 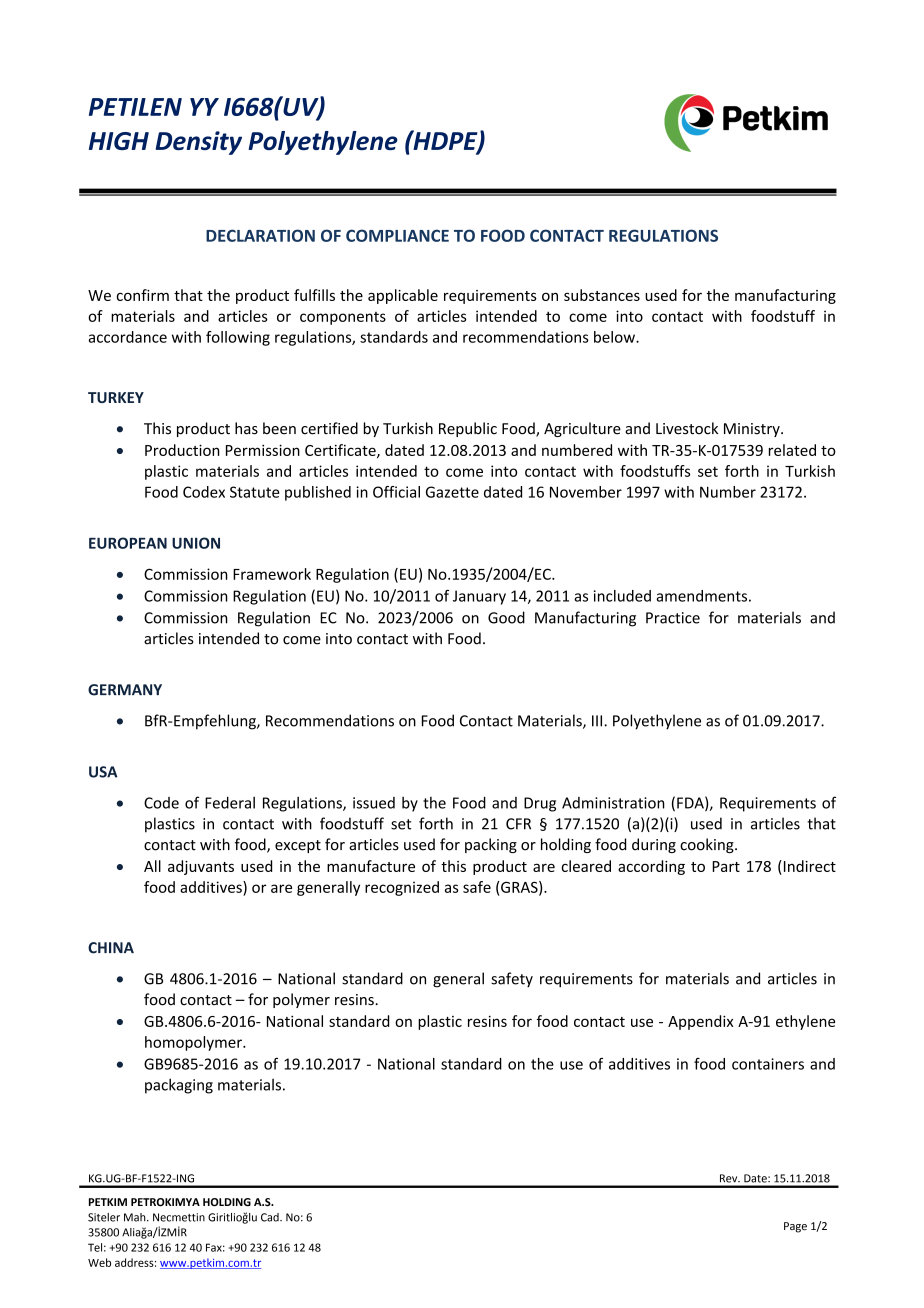 I want to click on Cad, so click(x=271, y=1217).
